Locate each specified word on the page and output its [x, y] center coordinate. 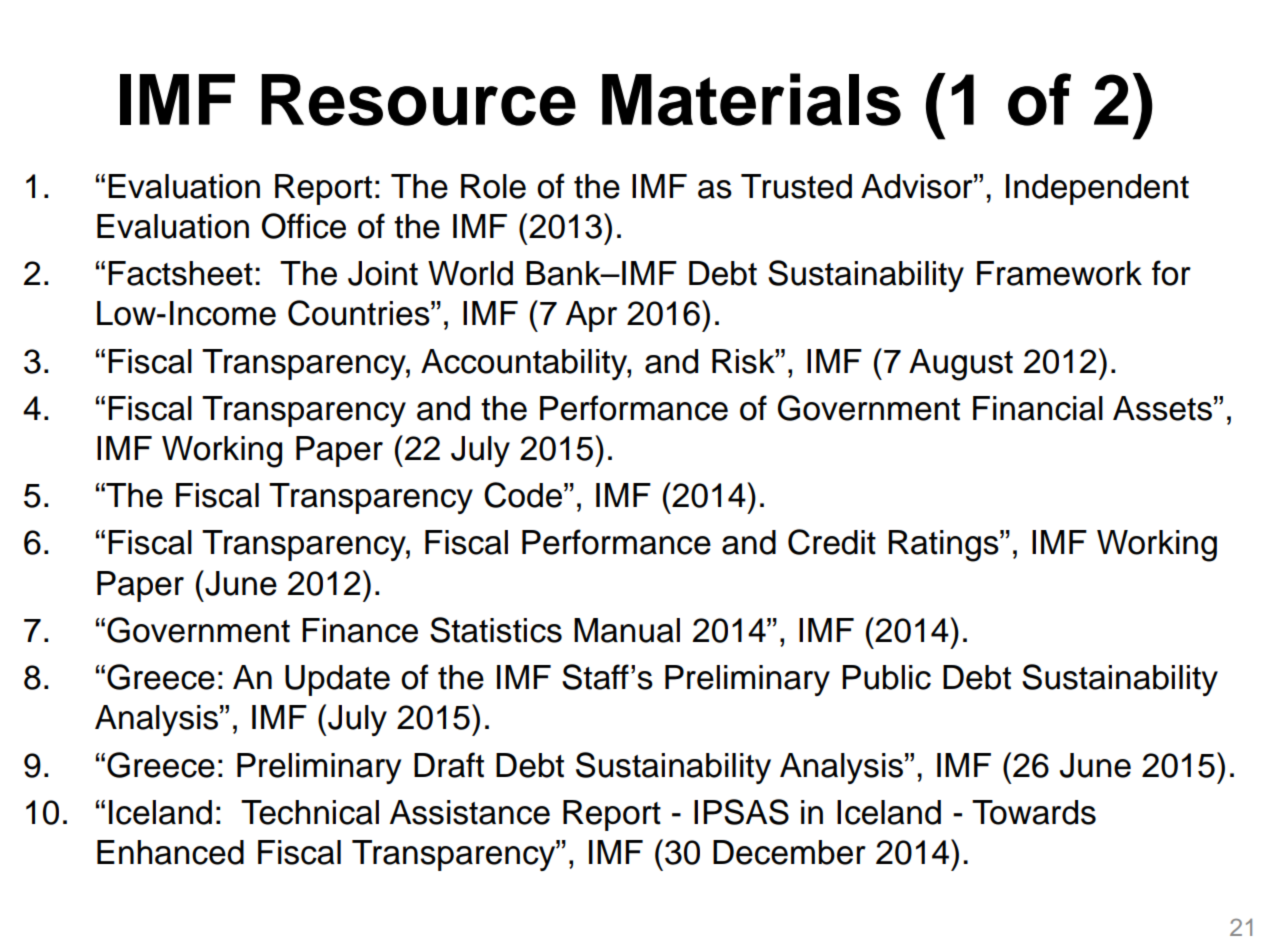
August [961, 365]
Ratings [945, 546]
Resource [418, 100]
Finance [360, 630]
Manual [627, 630]
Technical [310, 812]
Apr [591, 316]
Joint [383, 273]
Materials [751, 99]
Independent [1097, 189]
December [789, 852]
